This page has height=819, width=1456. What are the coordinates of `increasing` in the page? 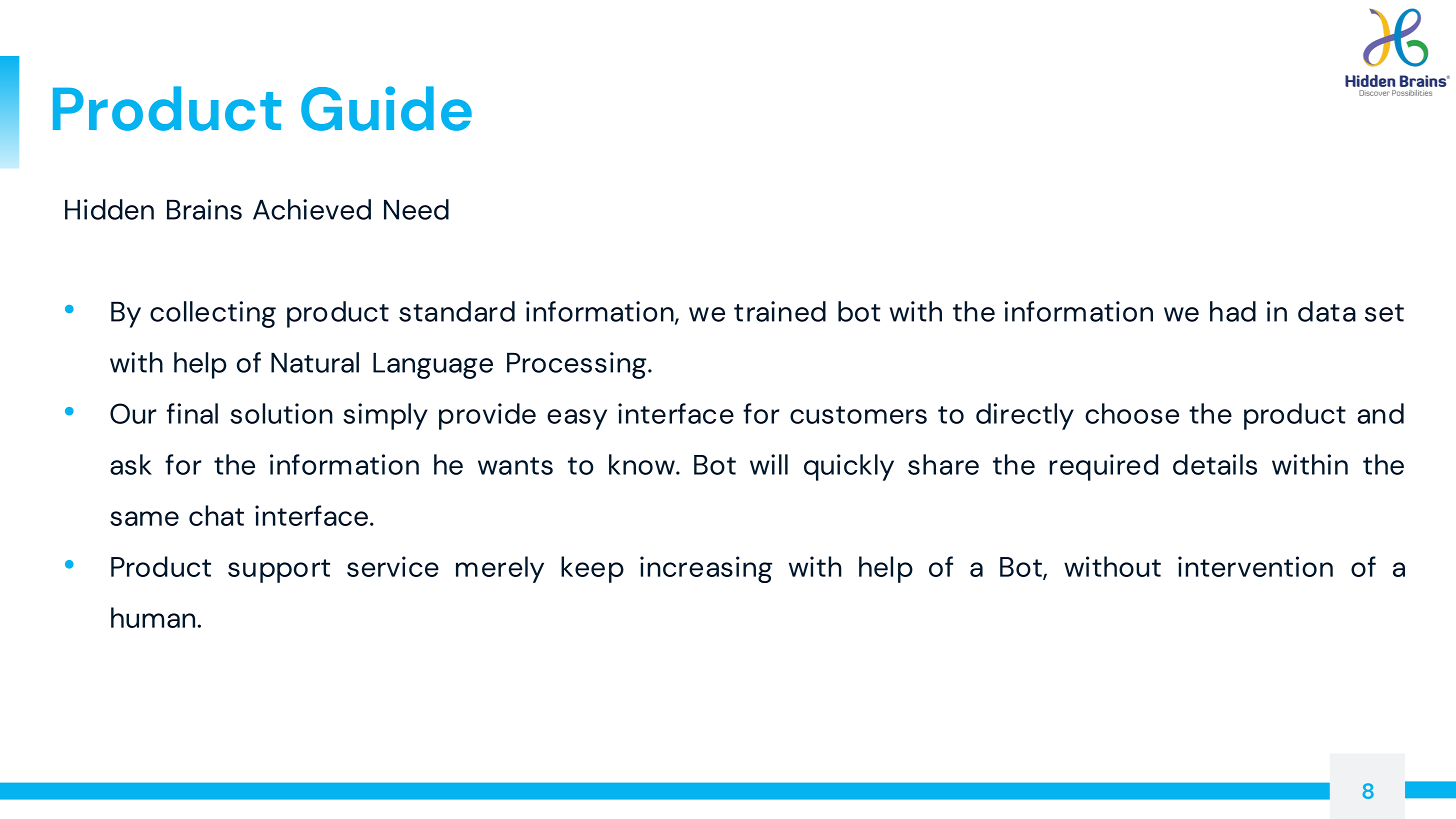 It's located at (706, 569).
